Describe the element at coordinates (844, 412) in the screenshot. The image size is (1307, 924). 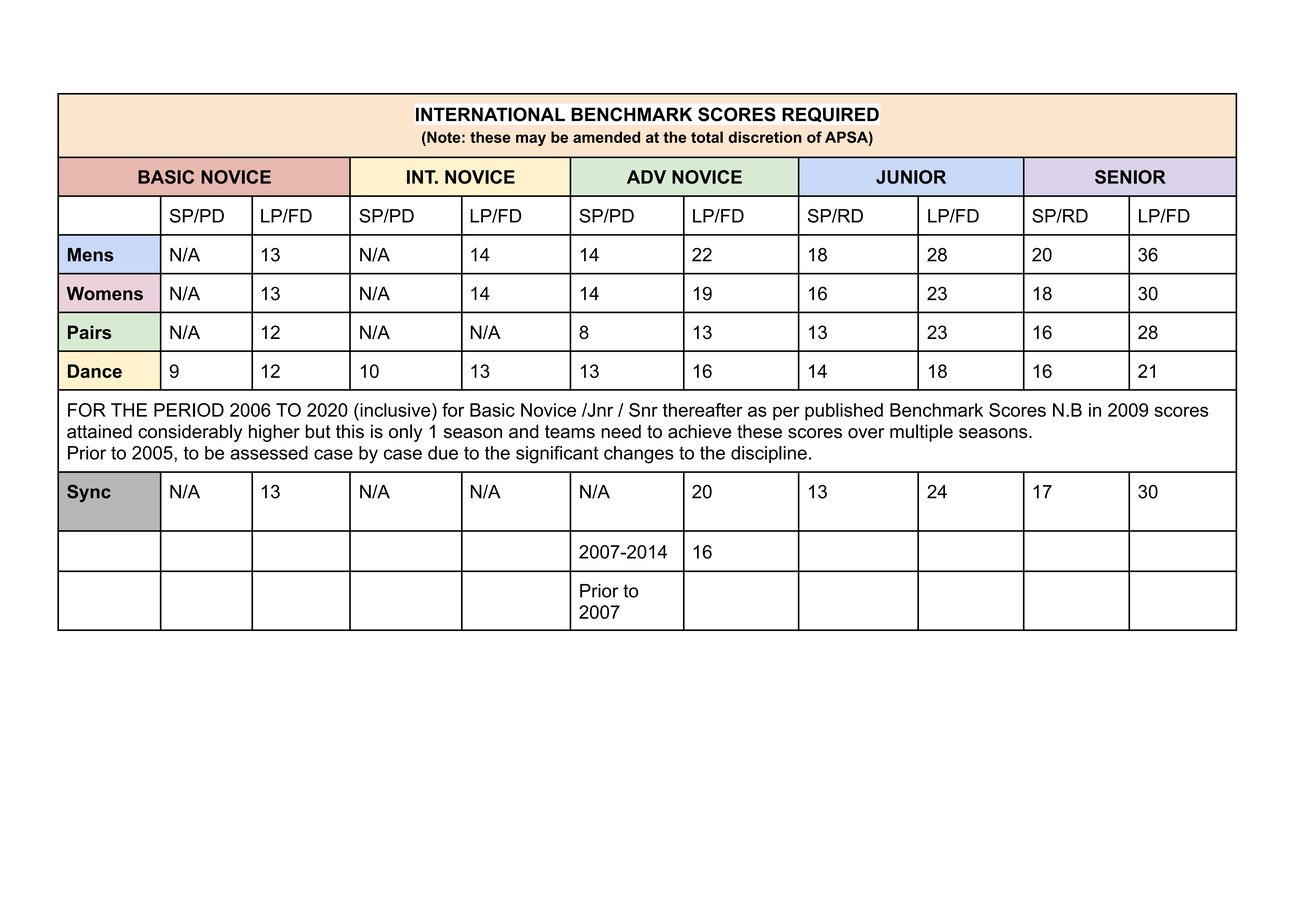
I see `published` at that location.
